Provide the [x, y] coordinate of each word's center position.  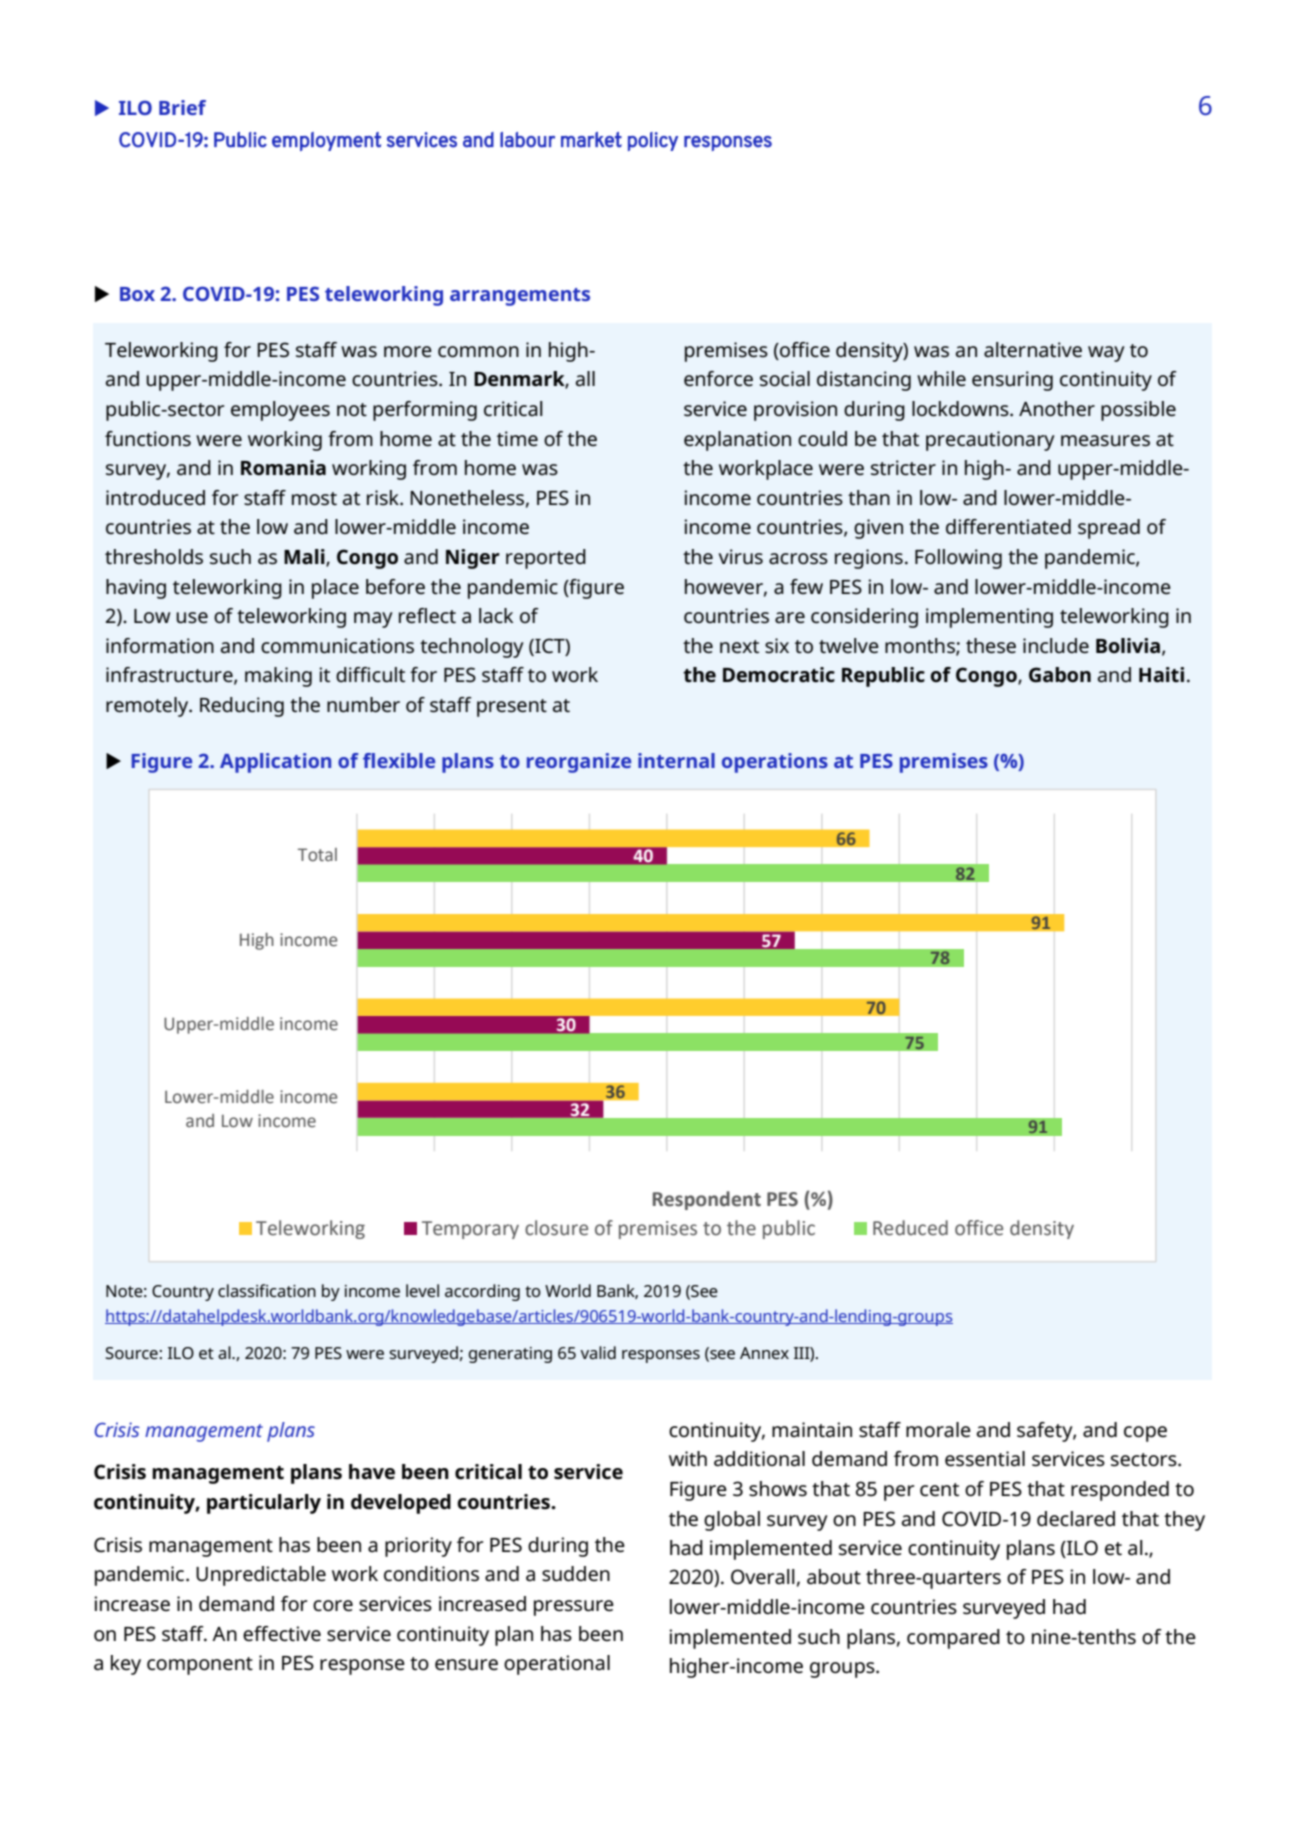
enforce [718, 379]
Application [275, 763]
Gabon [1060, 675]
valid [598, 1352]
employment [326, 141]
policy [653, 141]
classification [267, 1290]
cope [1145, 1434]
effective [282, 1634]
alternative [1033, 350]
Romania [283, 468]
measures [1105, 441]
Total [317, 855]
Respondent [707, 1200]
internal [676, 760]
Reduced [910, 1228]
